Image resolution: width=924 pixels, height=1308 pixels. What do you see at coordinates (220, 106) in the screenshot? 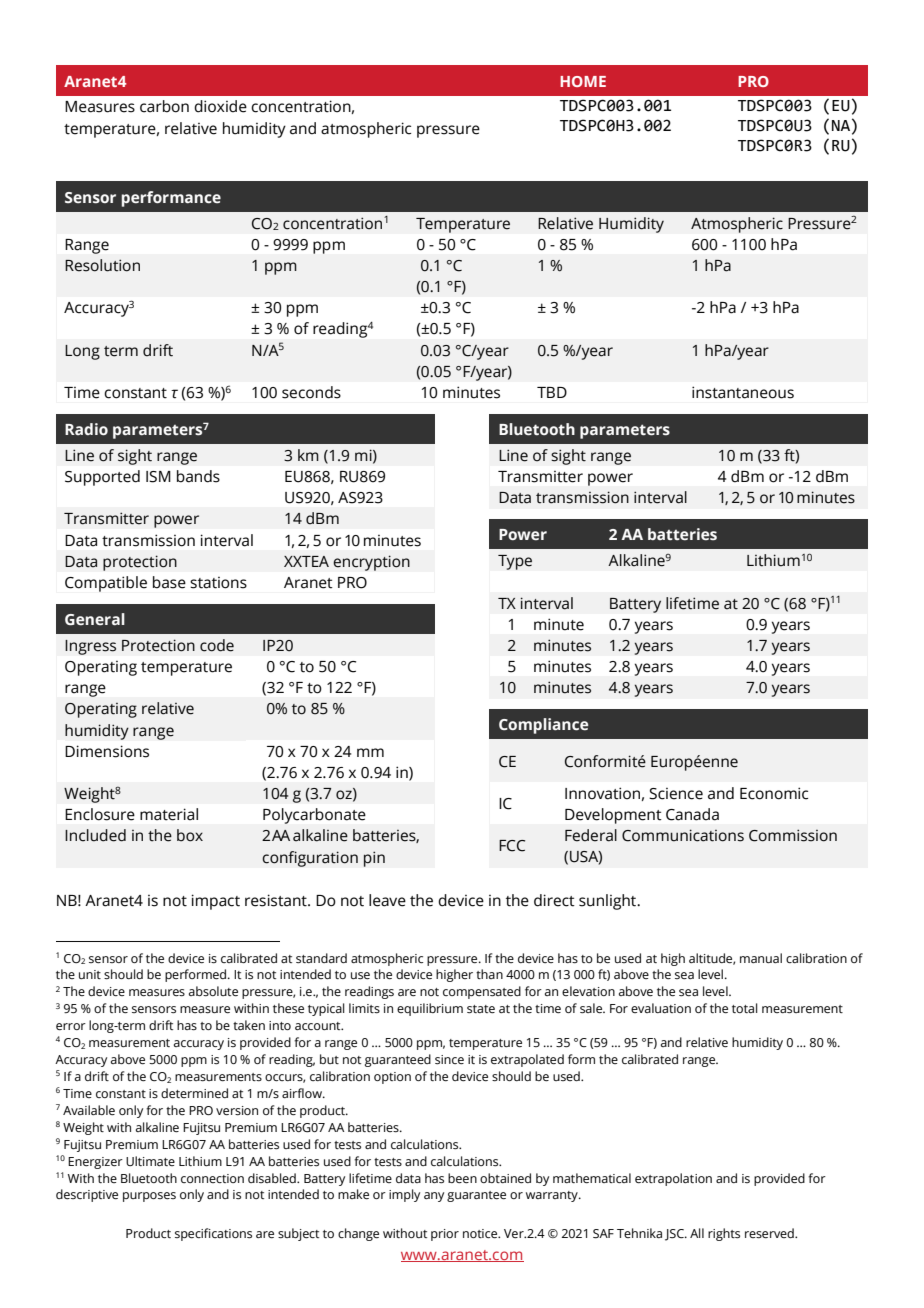
I see `dioxide` at bounding box center [220, 106].
